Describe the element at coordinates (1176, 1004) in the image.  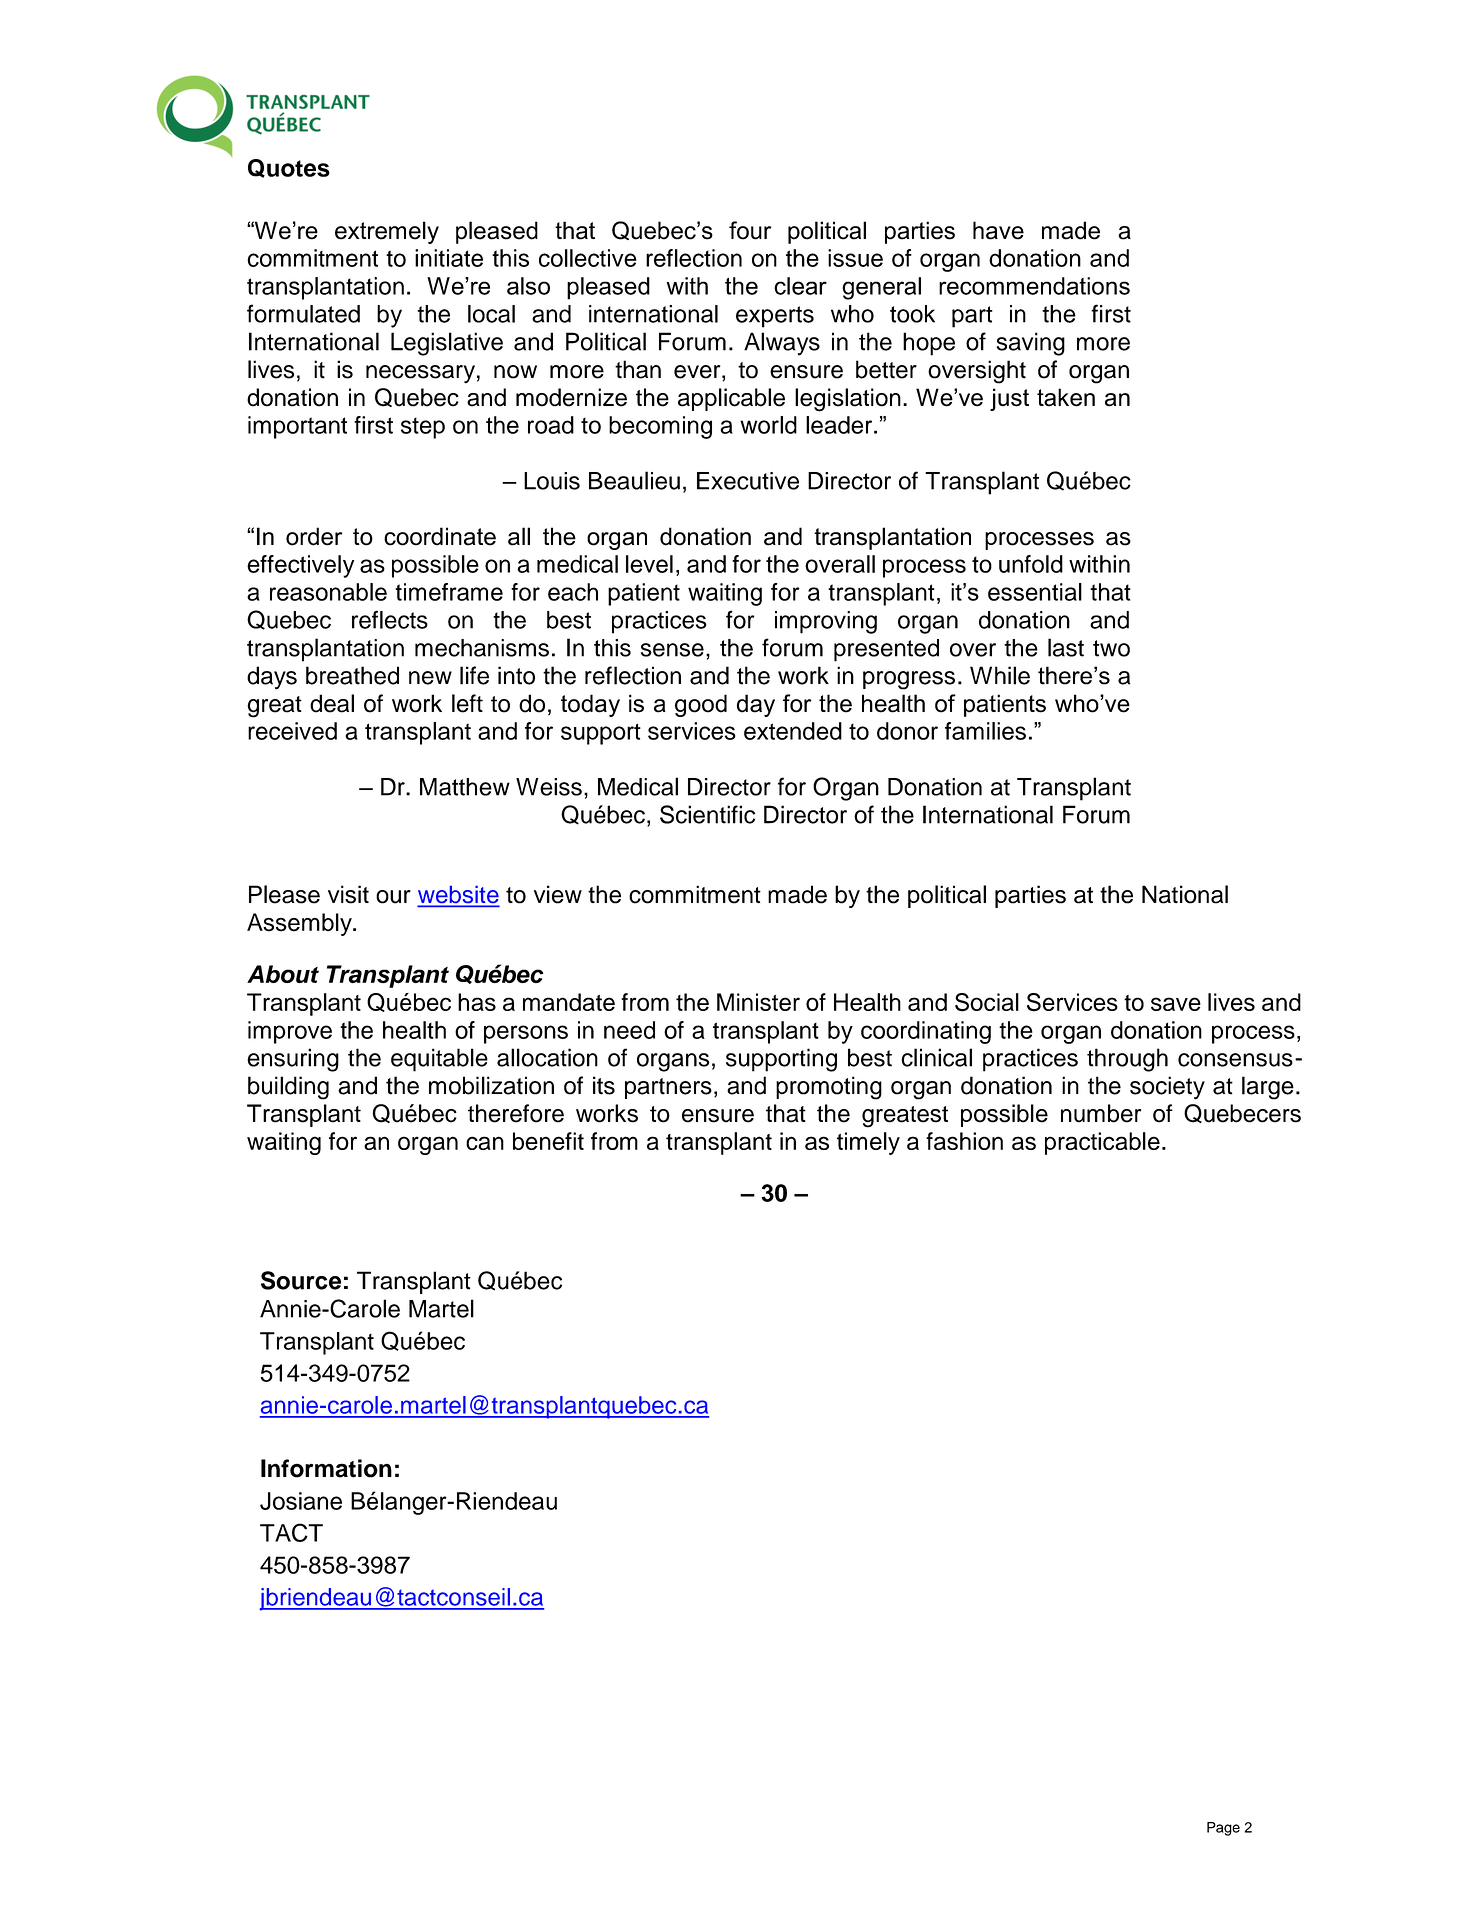
I see `save` at that location.
